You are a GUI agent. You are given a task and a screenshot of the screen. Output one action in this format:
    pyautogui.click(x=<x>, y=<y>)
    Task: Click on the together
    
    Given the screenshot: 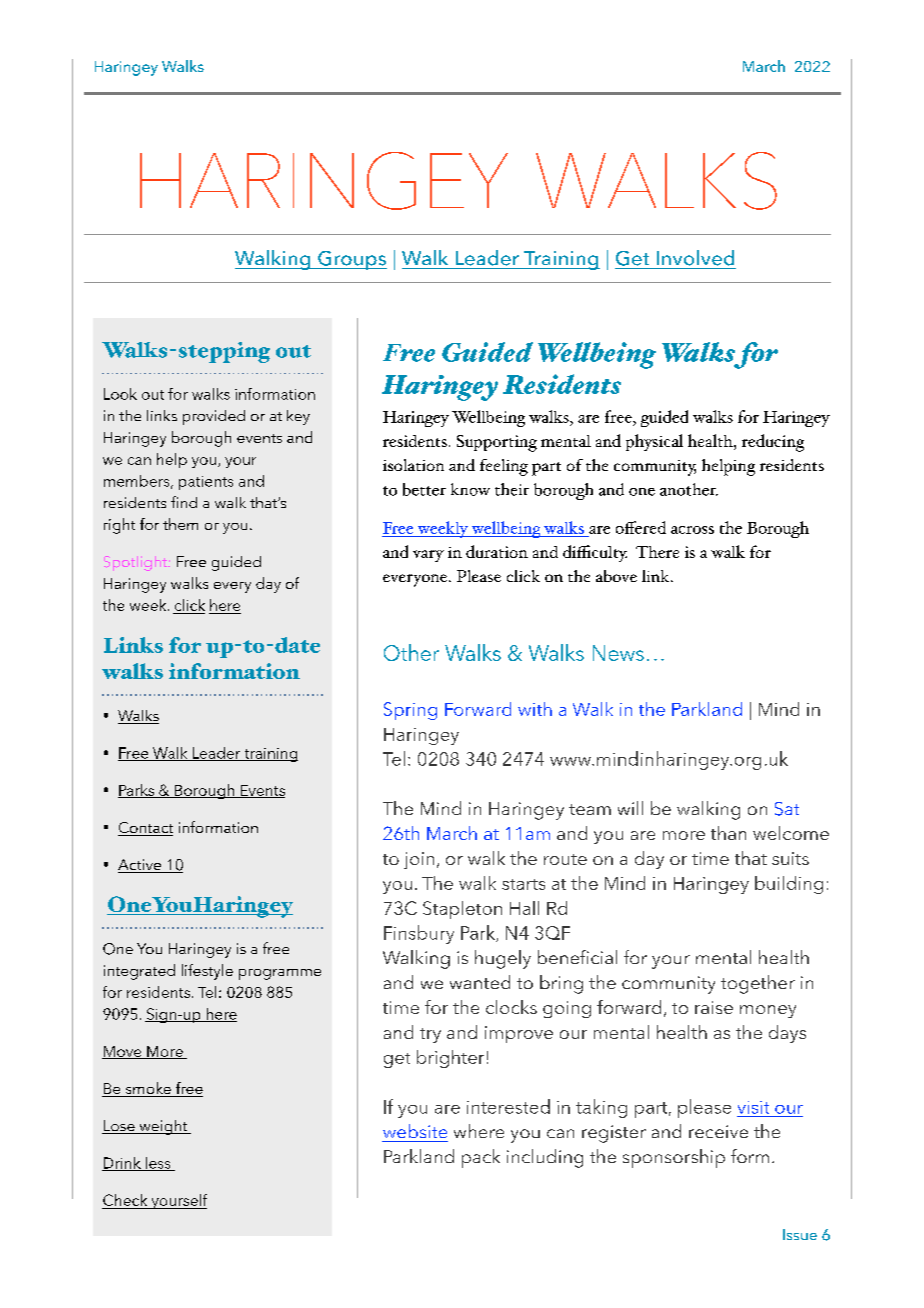 What is the action you would take?
    pyautogui.click(x=758, y=984)
